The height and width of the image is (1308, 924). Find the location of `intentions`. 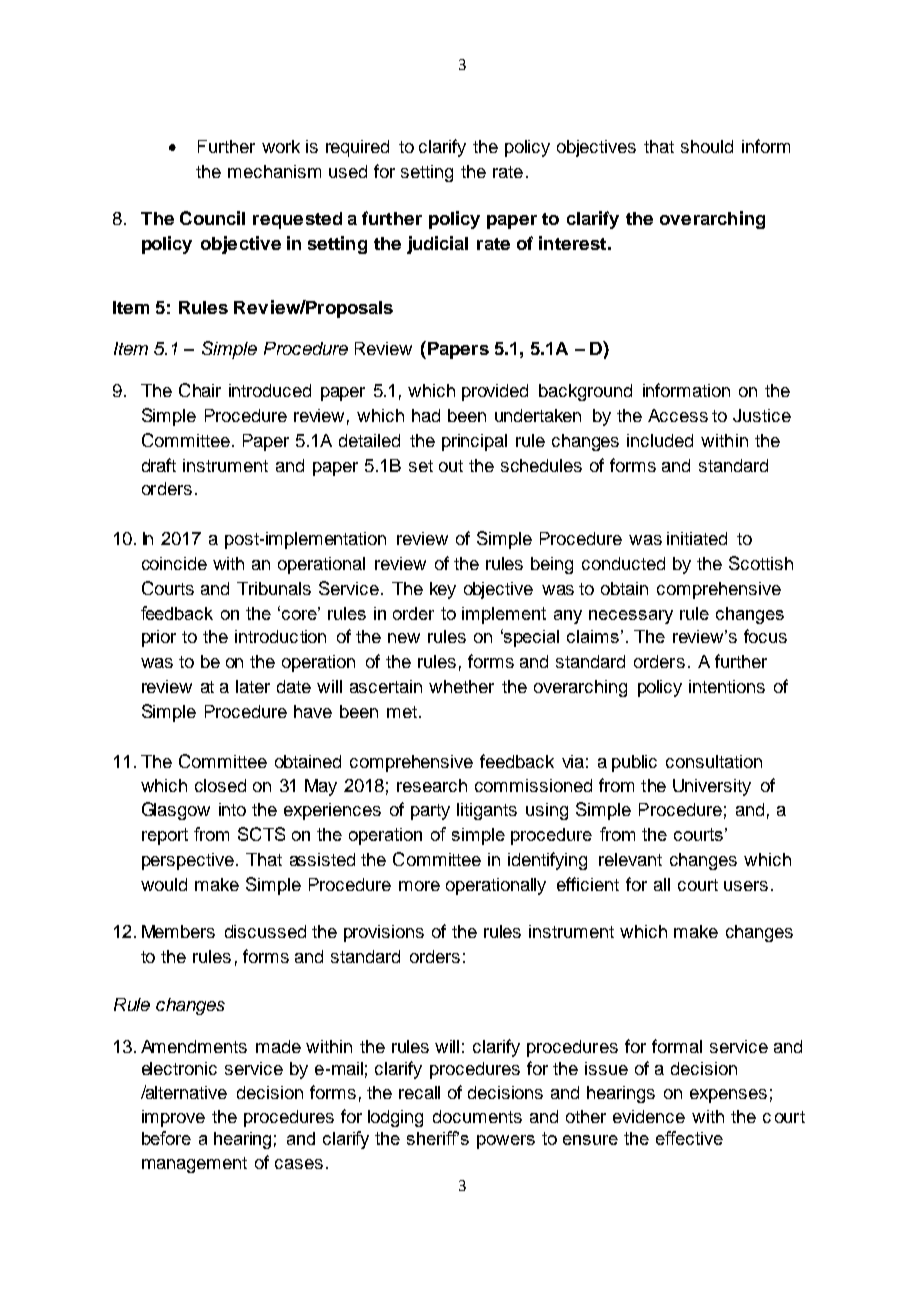

intentions is located at coordinates (727, 686).
